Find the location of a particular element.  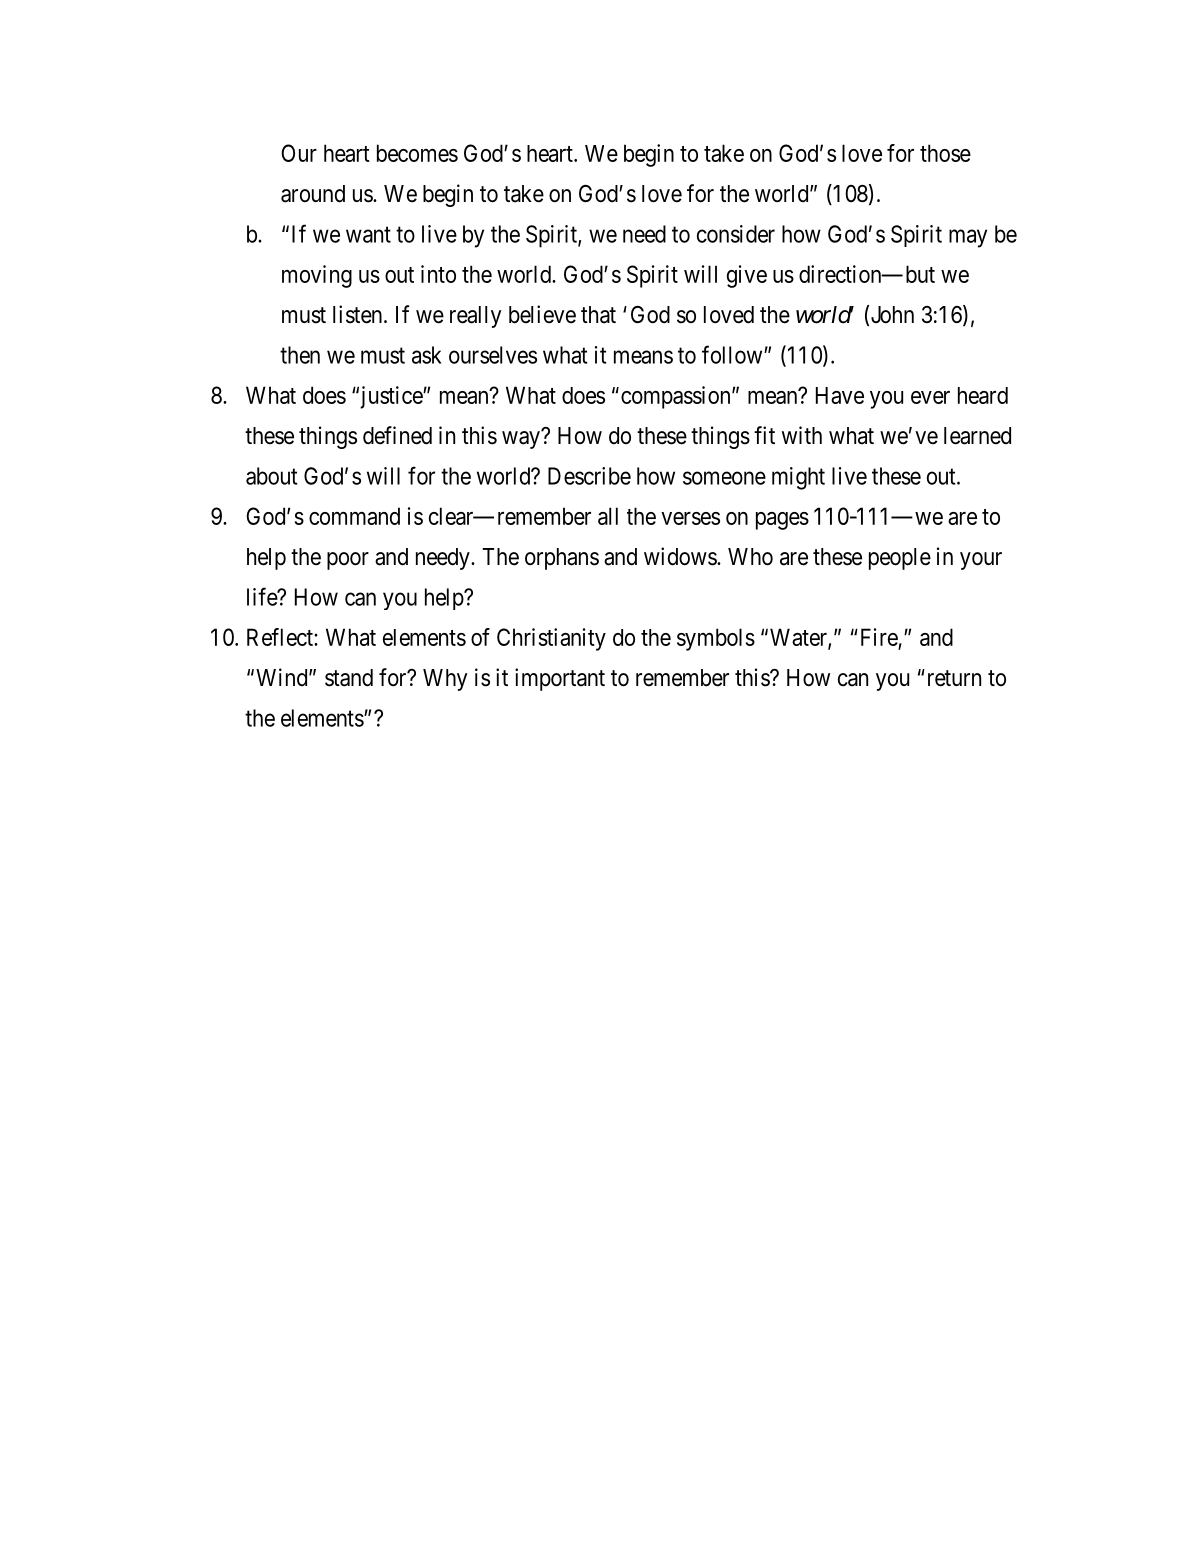

poor is located at coordinates (348, 561).
